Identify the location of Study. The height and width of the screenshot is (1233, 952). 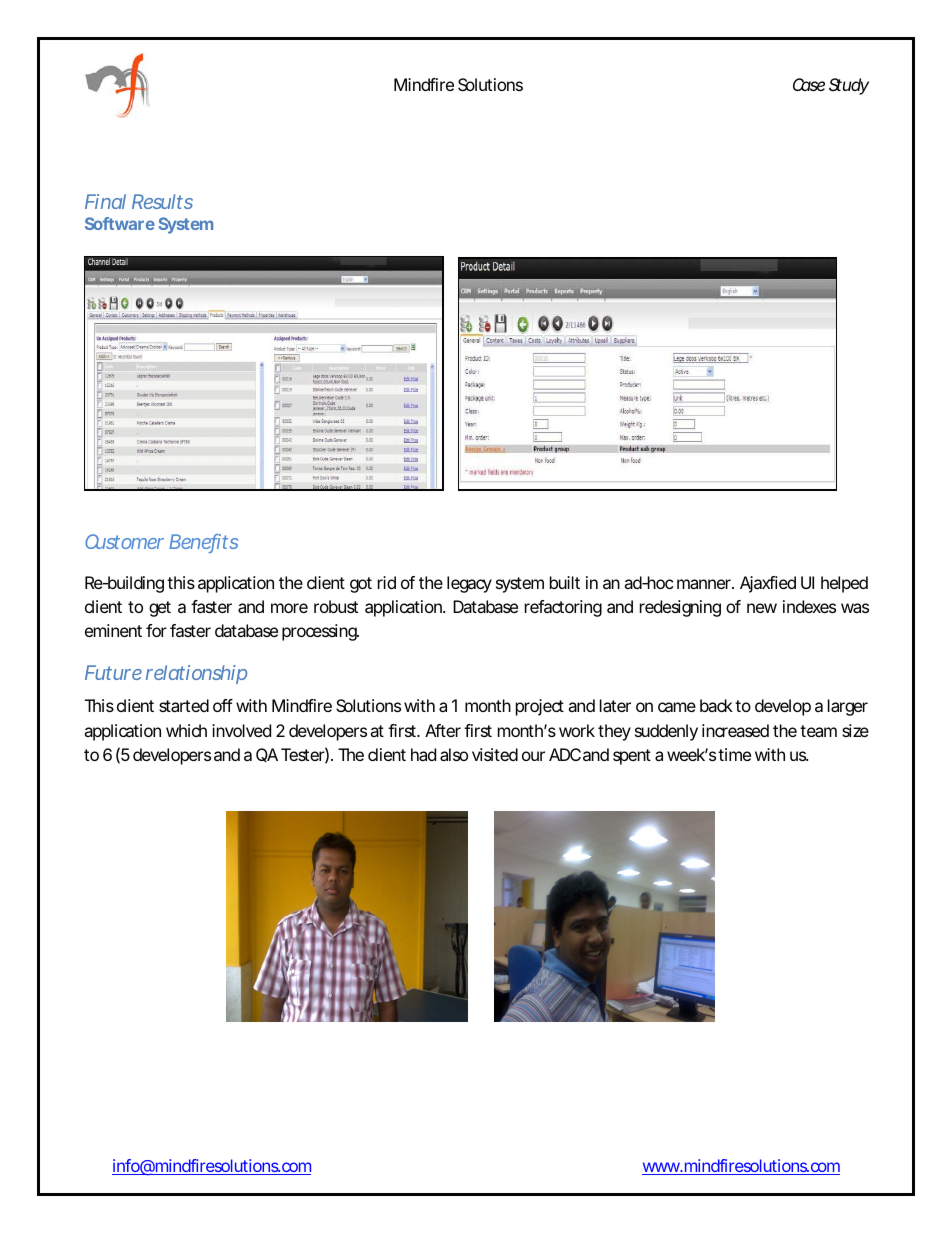
(849, 86).
